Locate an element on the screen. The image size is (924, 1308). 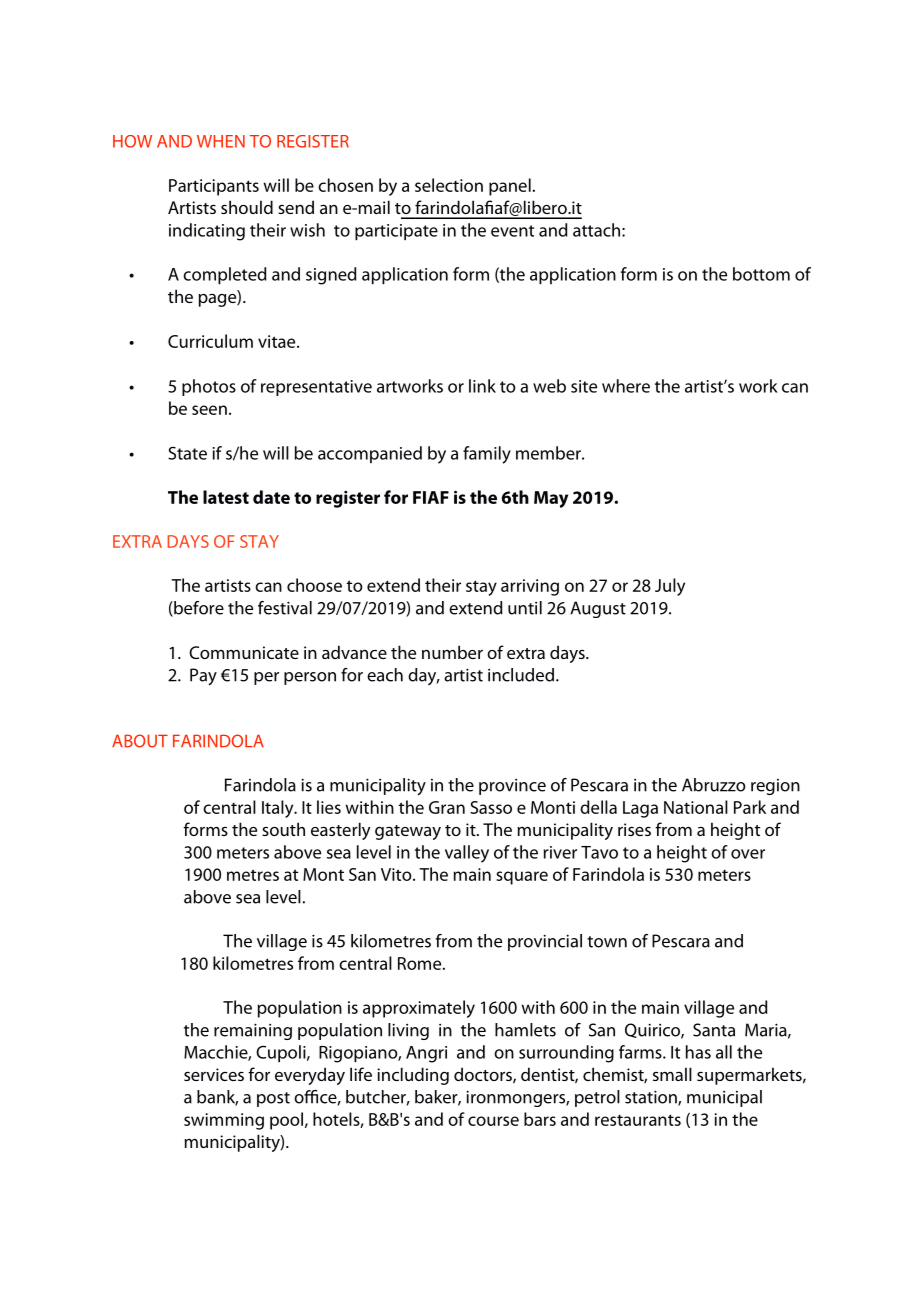
bottom is located at coordinates (761, 274).
